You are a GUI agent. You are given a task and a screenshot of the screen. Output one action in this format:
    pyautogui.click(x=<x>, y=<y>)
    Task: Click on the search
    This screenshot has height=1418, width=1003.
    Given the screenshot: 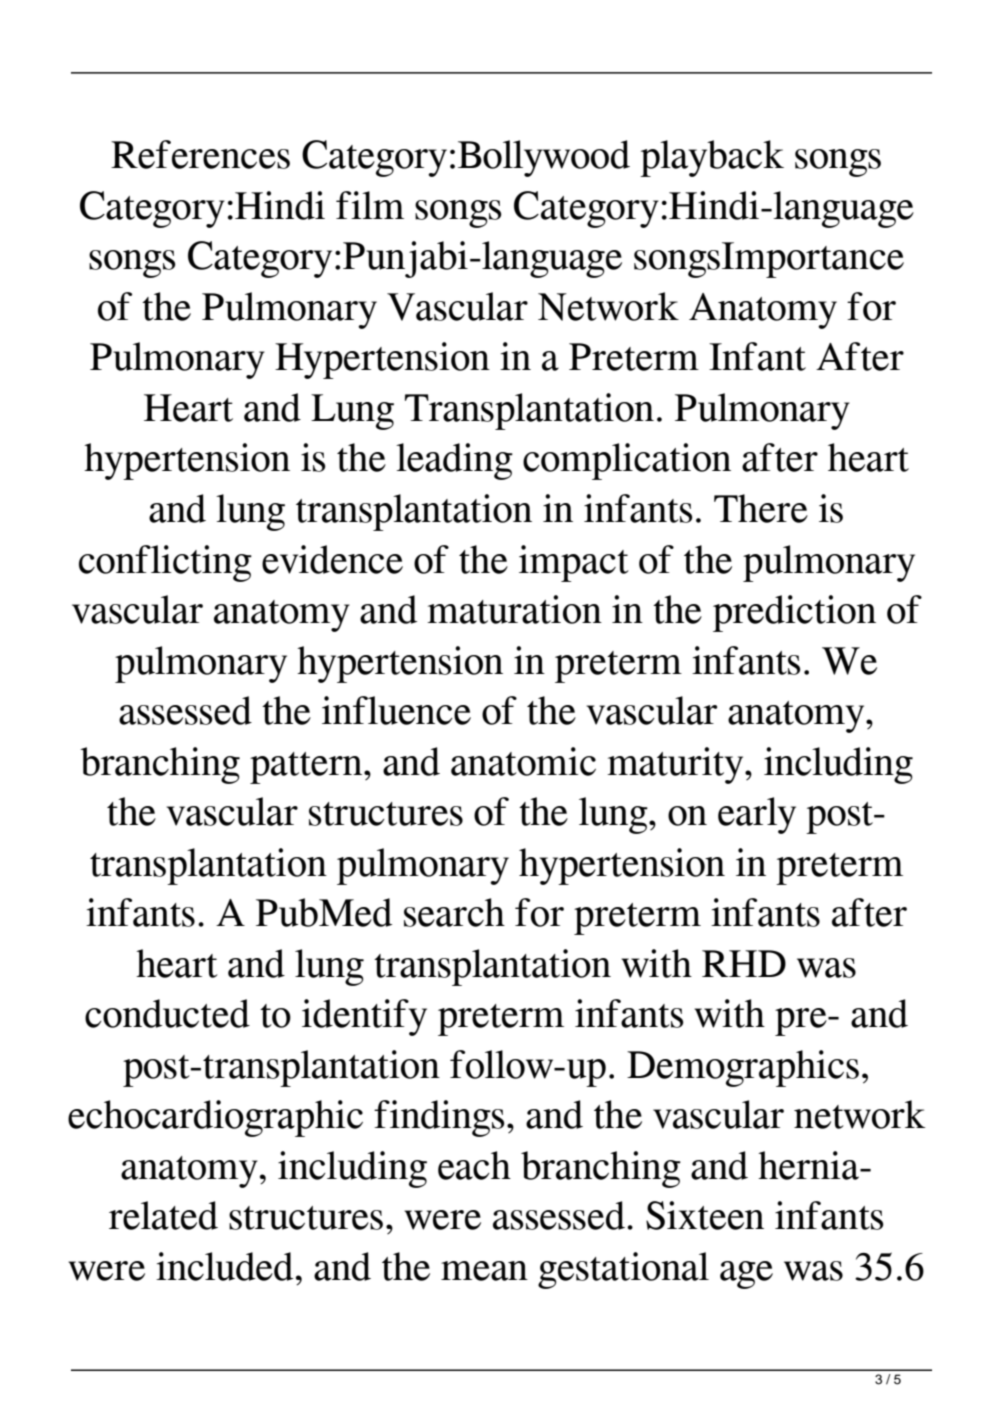 What is the action you would take?
    pyautogui.click(x=454, y=912)
